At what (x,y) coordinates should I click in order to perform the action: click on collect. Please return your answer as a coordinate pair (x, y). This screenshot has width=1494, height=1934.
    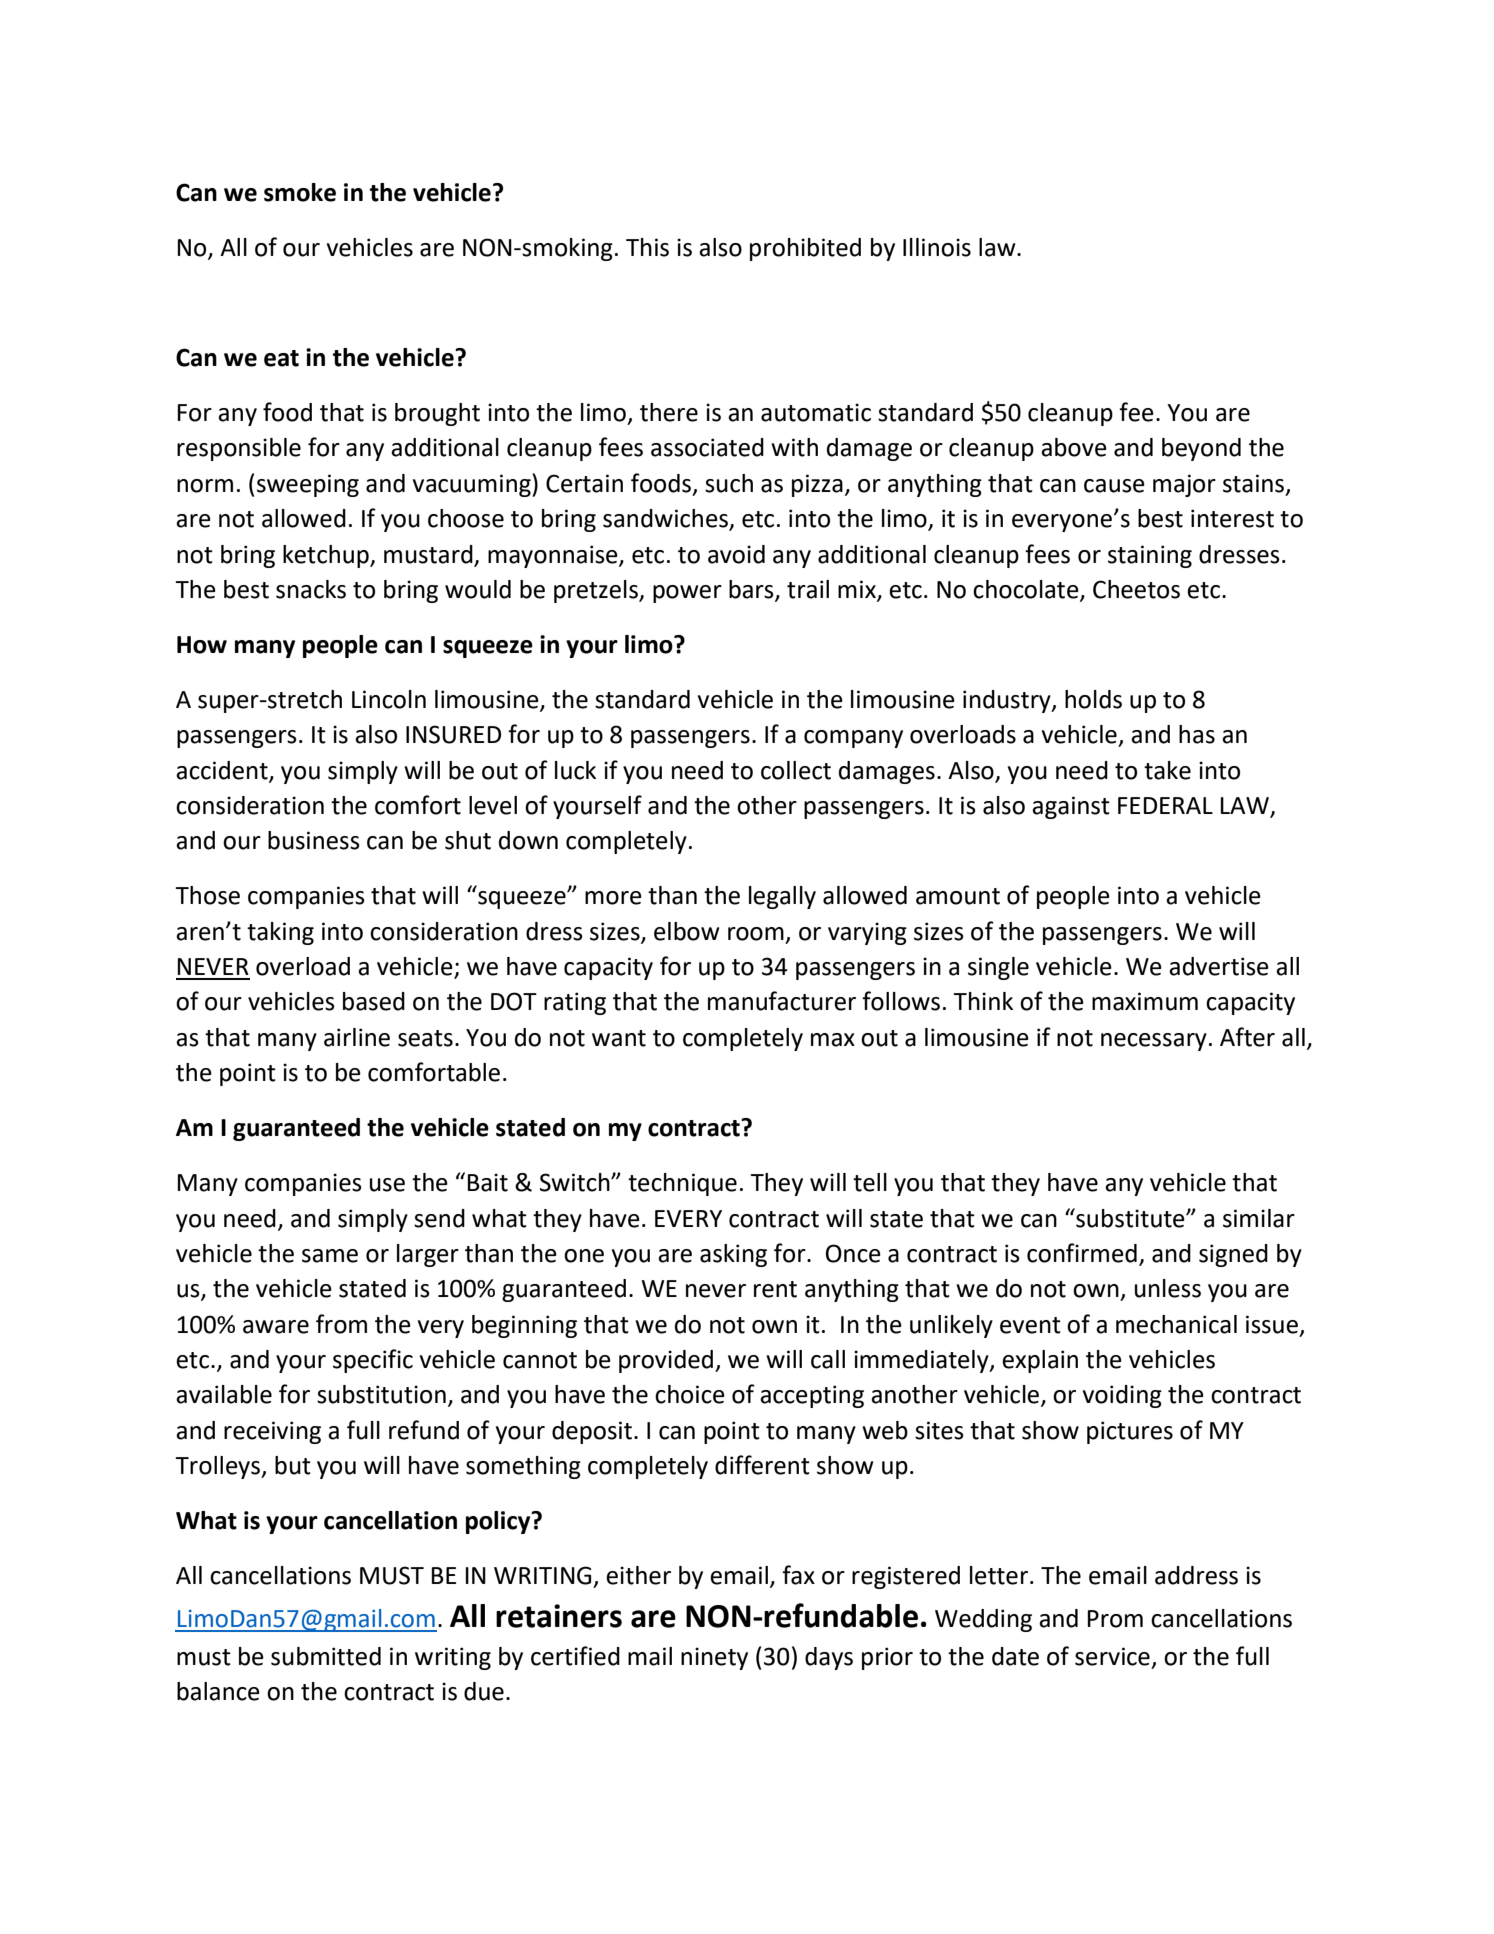
    Looking at the image, I should click on (796, 770).
